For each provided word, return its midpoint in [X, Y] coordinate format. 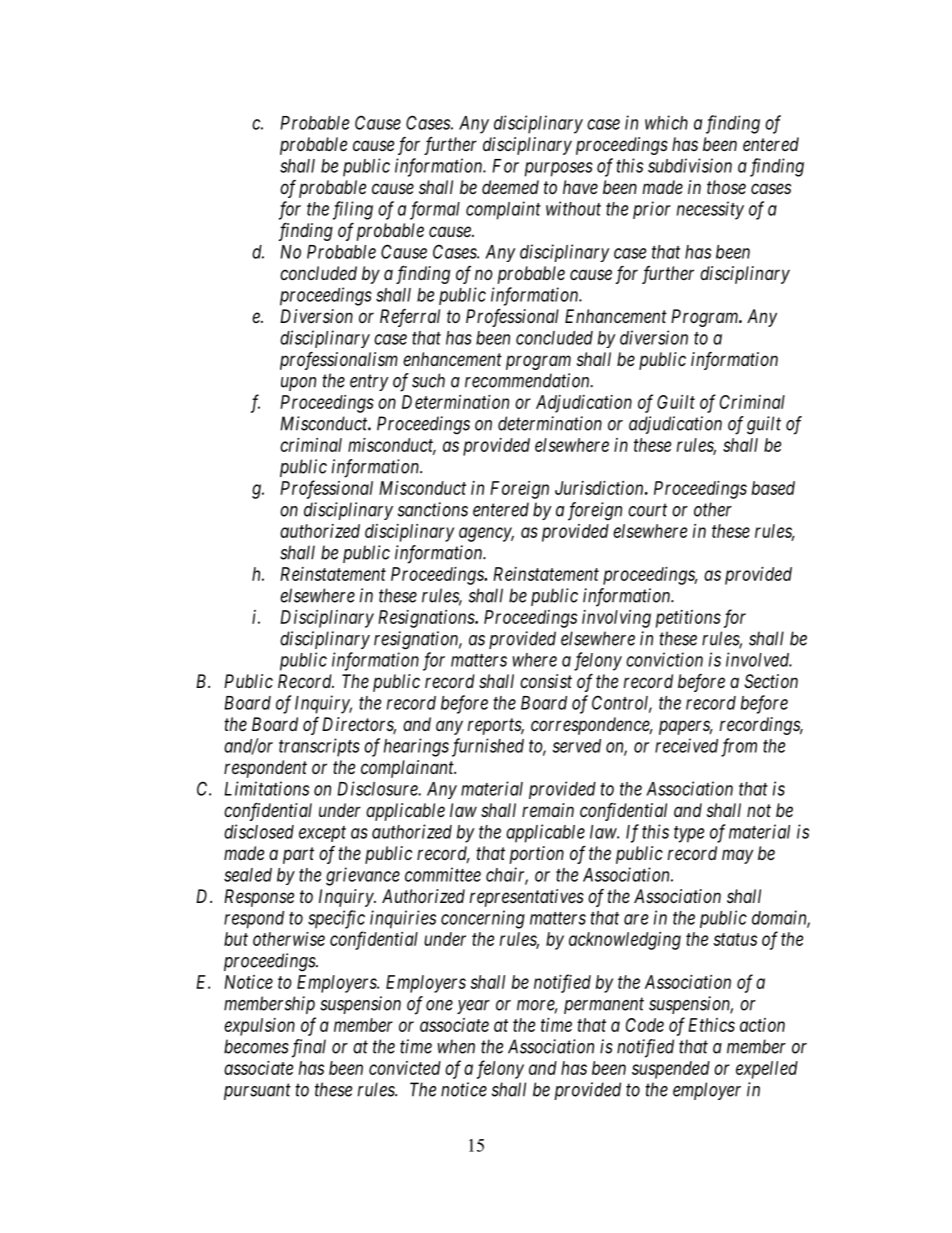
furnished [488, 747]
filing [353, 210]
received [686, 745]
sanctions [433, 509]
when [456, 1046]
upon [298, 384]
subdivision [690, 165]
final [309, 1048]
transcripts [319, 747]
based [773, 488]
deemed [510, 187]
